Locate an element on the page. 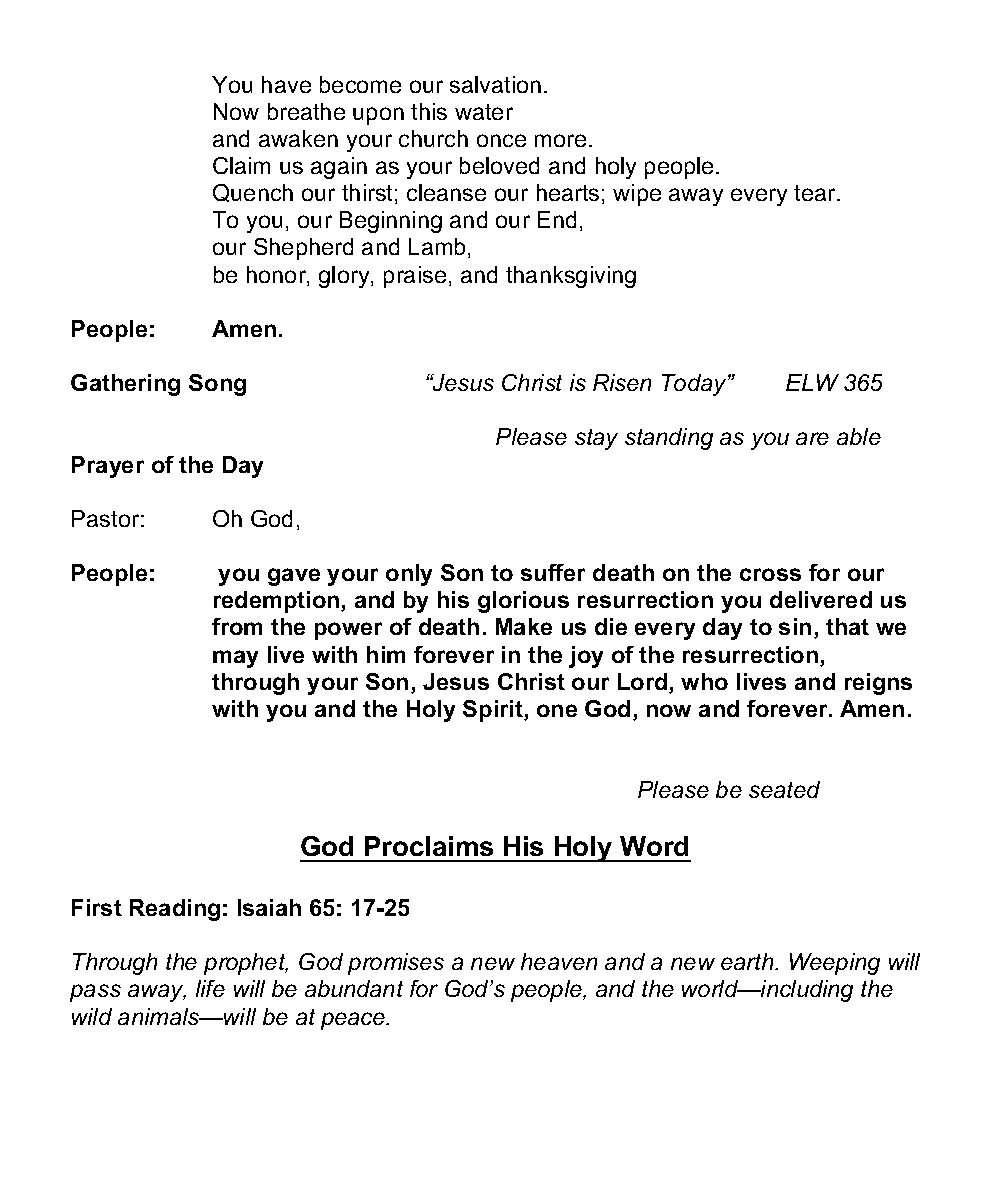 This page has width=991, height=1204. have is located at coordinates (286, 84).
